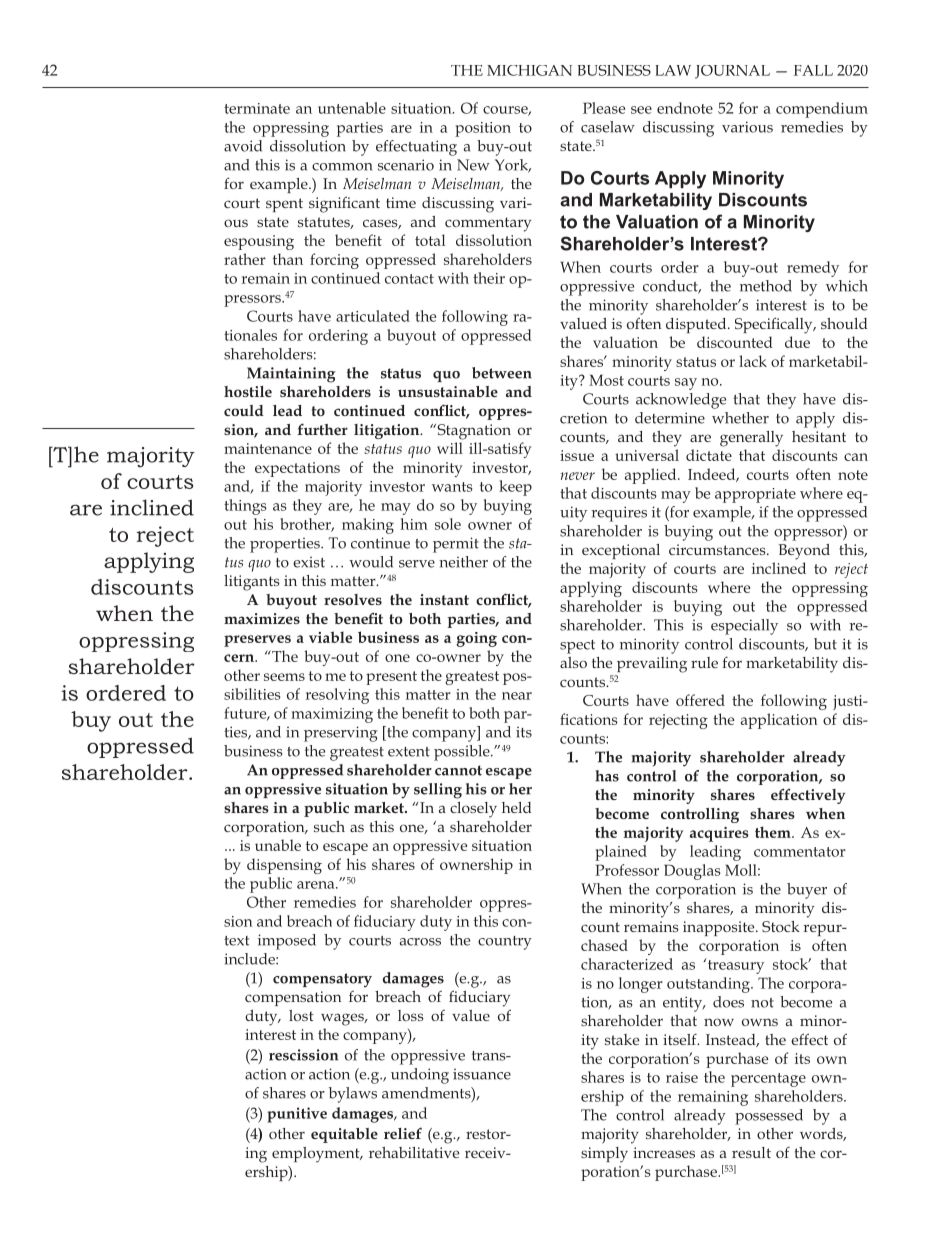  What do you see at coordinates (502, 373) in the screenshot?
I see `between` at bounding box center [502, 373].
